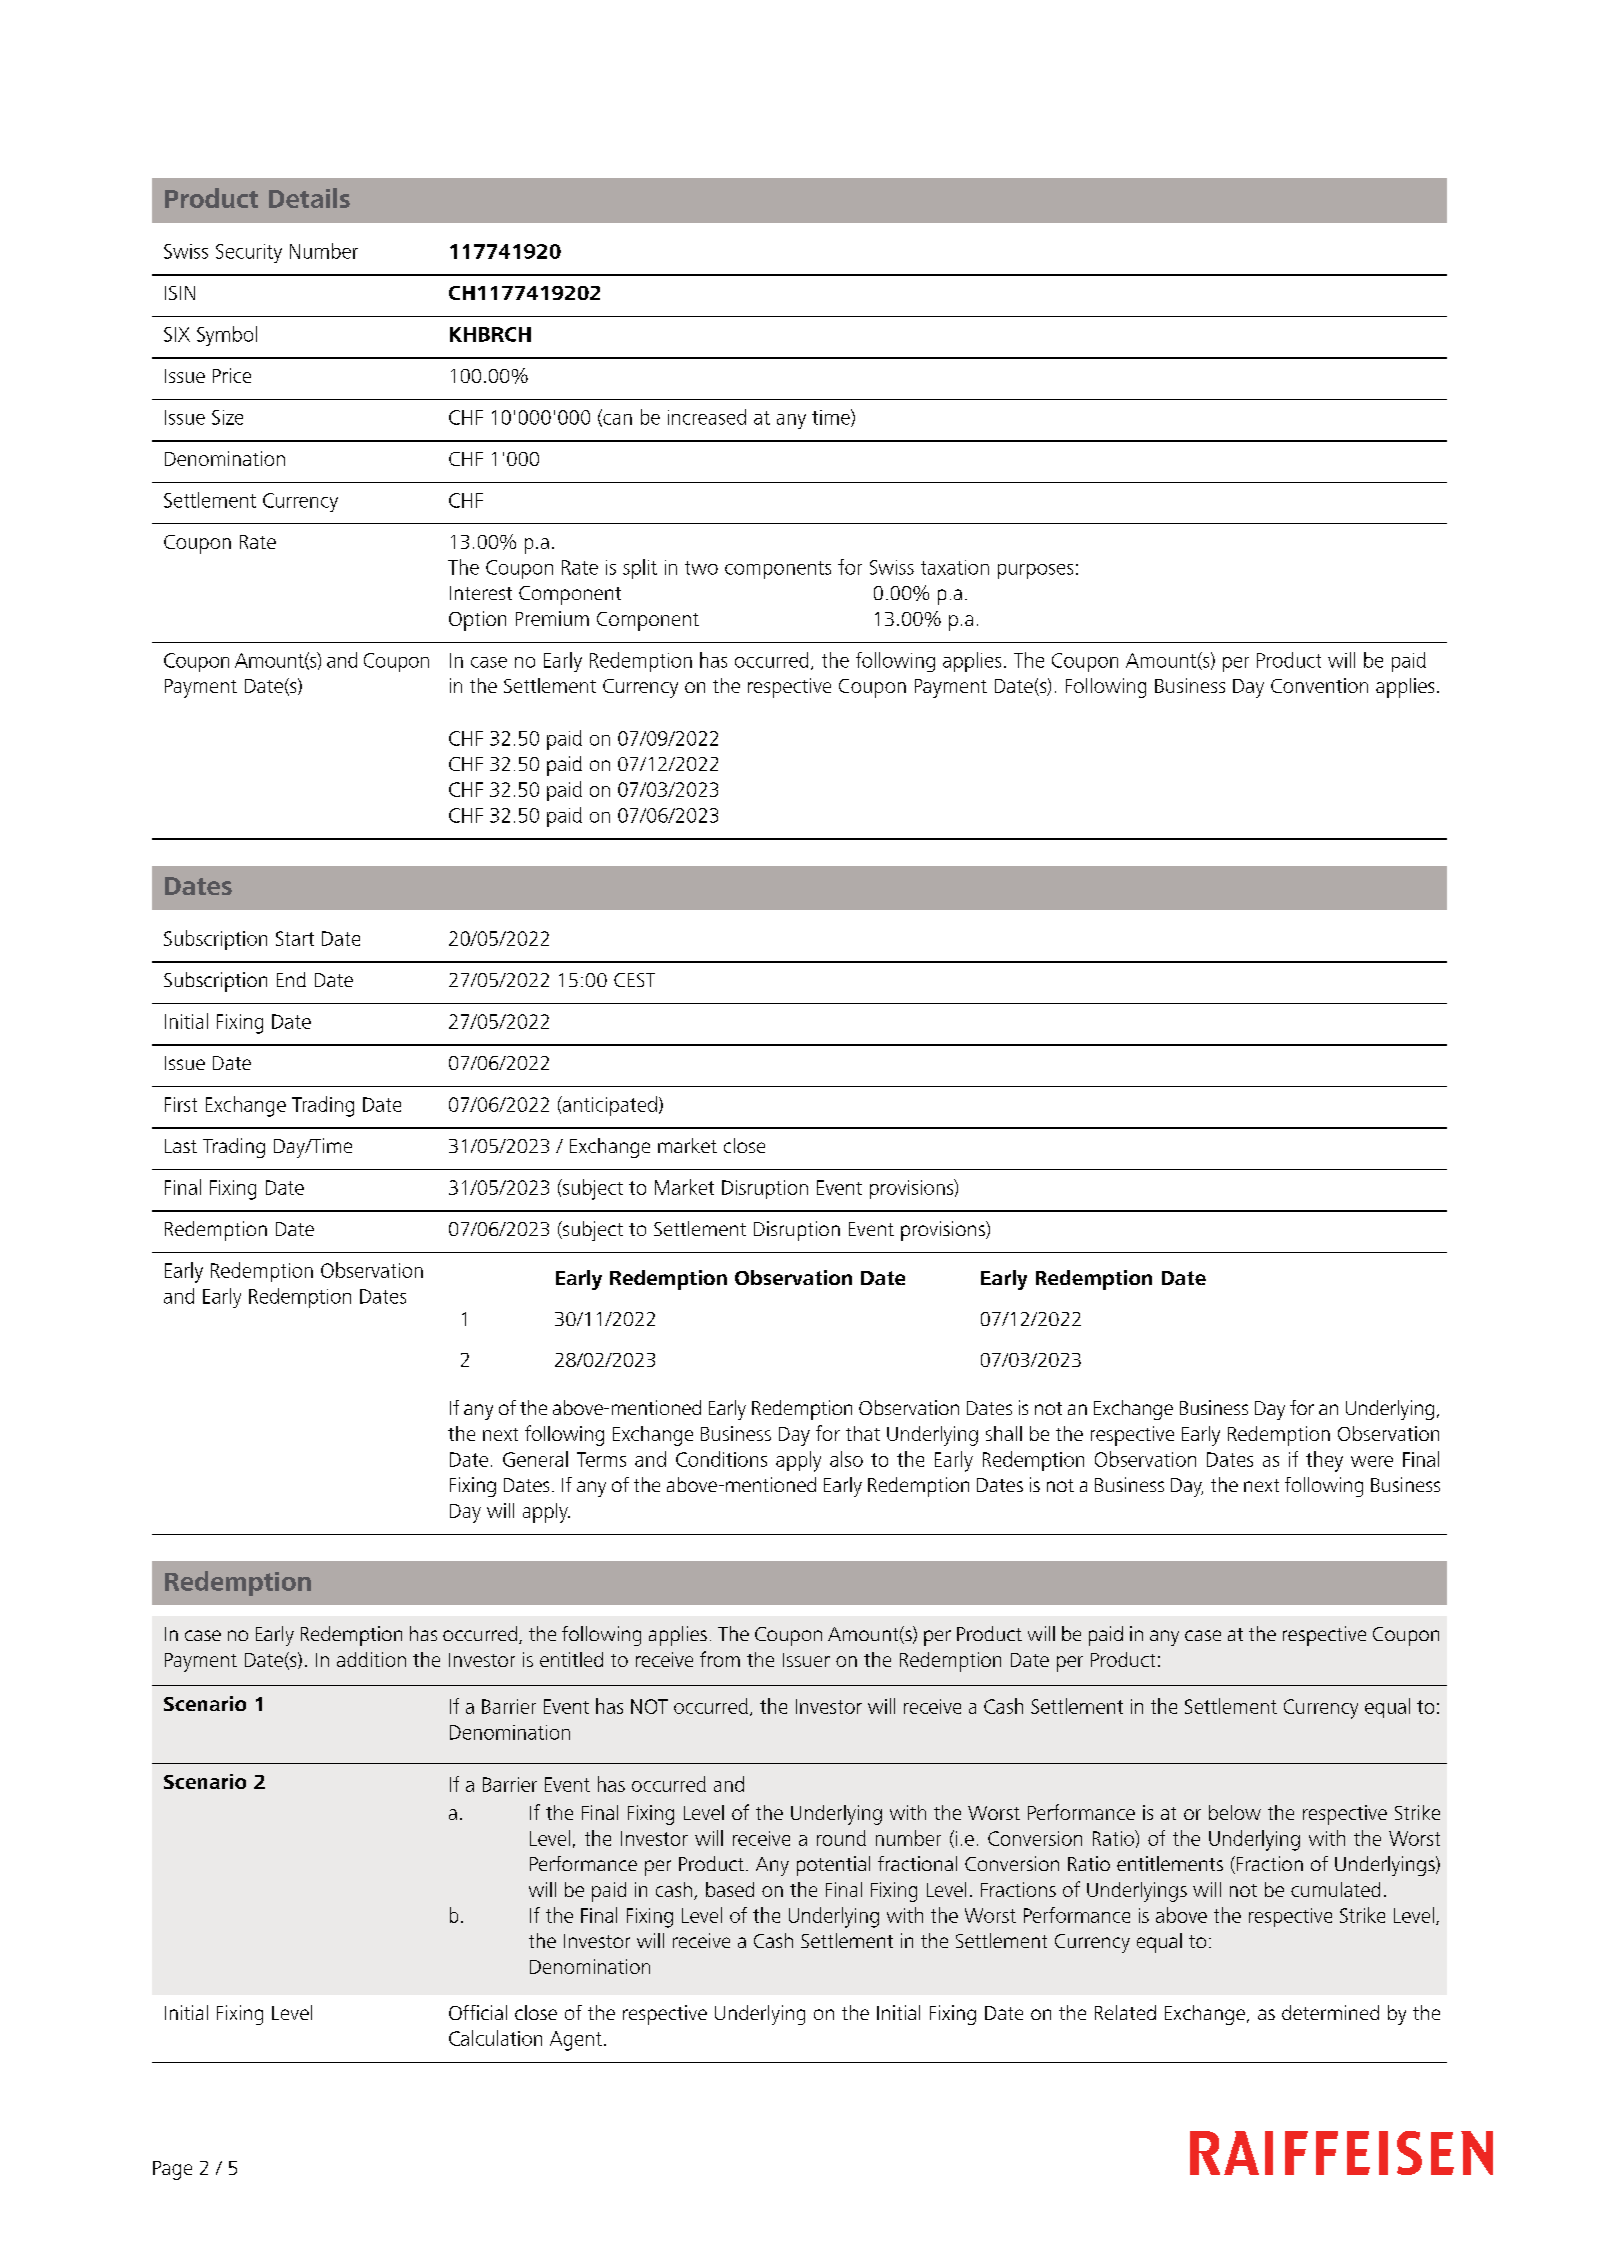 This screenshot has height=2259, width=1599. I want to click on that, so click(863, 1433).
